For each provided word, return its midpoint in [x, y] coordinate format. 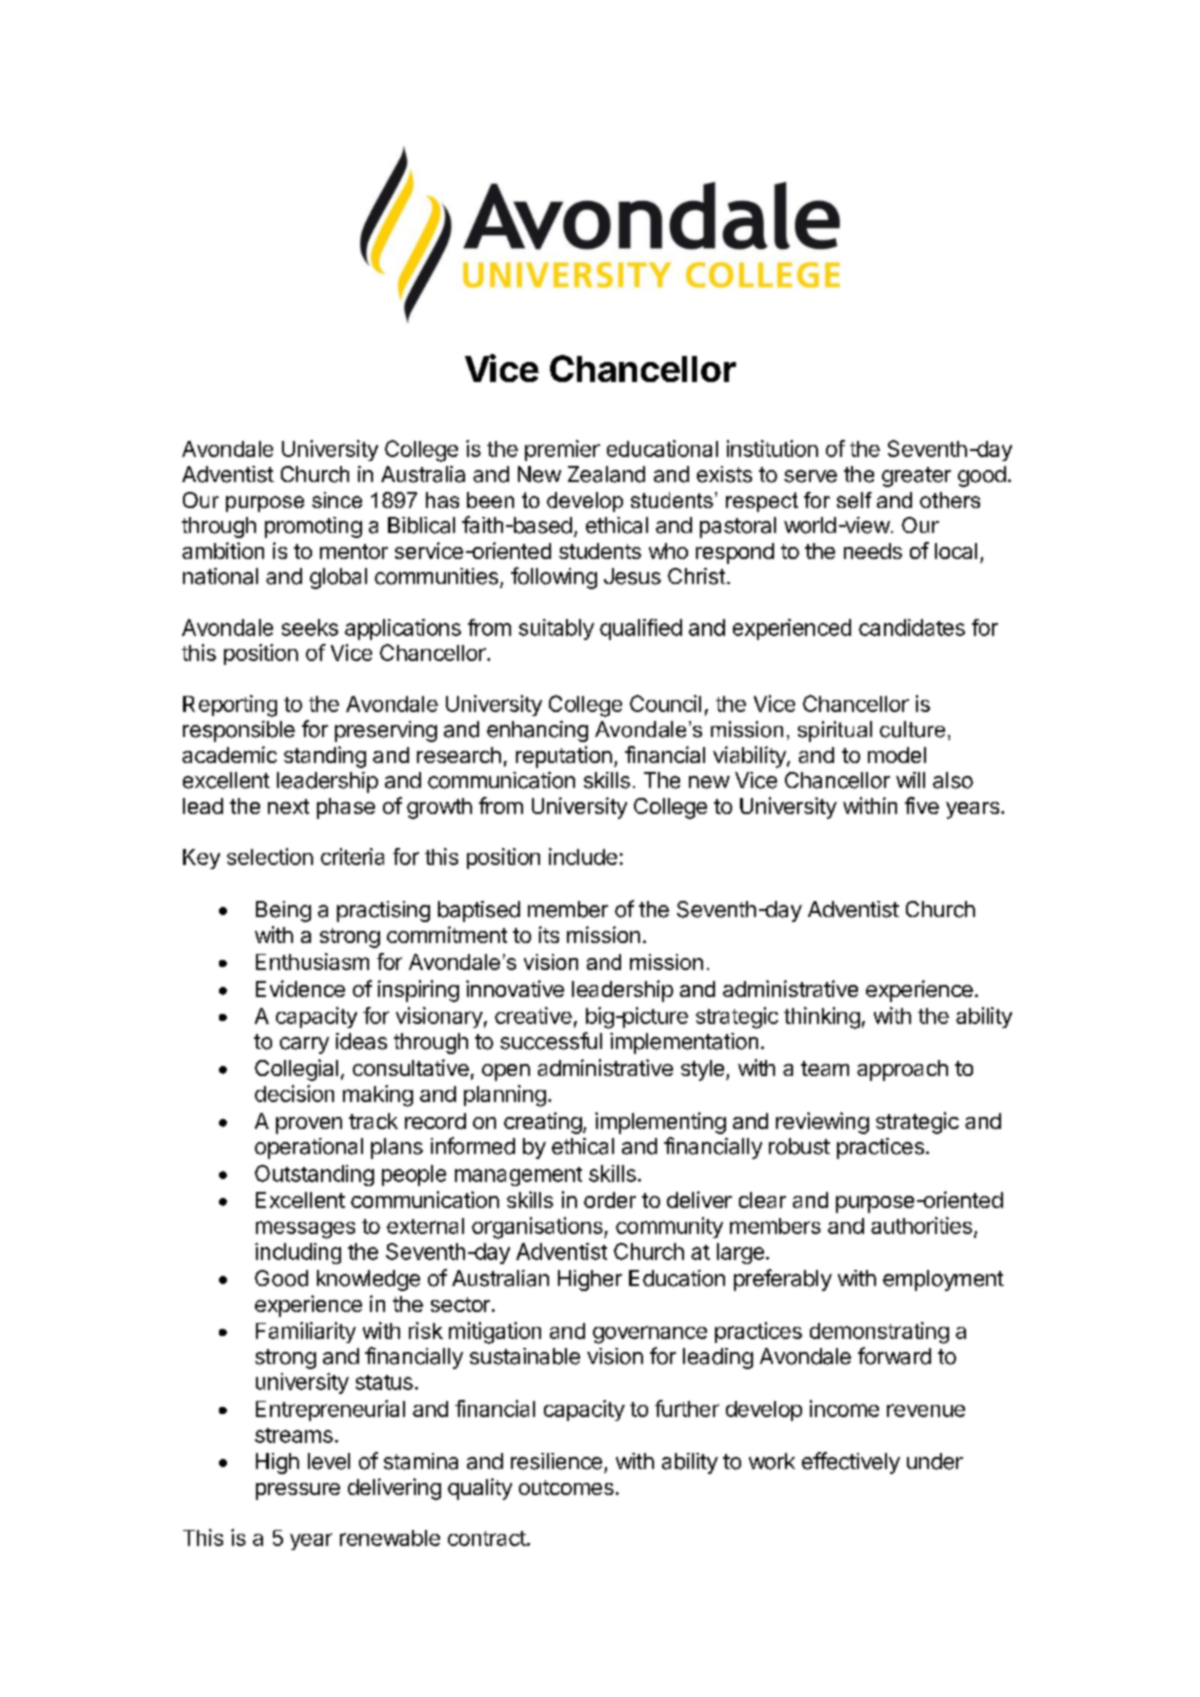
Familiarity [306, 1332]
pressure [298, 1491]
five [922, 805]
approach [902, 1070]
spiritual [835, 731]
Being [283, 911]
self [854, 500]
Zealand [606, 474]
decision [294, 1093]
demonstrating [879, 1333]
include [583, 856]
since [337, 500]
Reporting [230, 706]
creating [543, 1123]
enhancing [537, 731]
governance [650, 1335]
